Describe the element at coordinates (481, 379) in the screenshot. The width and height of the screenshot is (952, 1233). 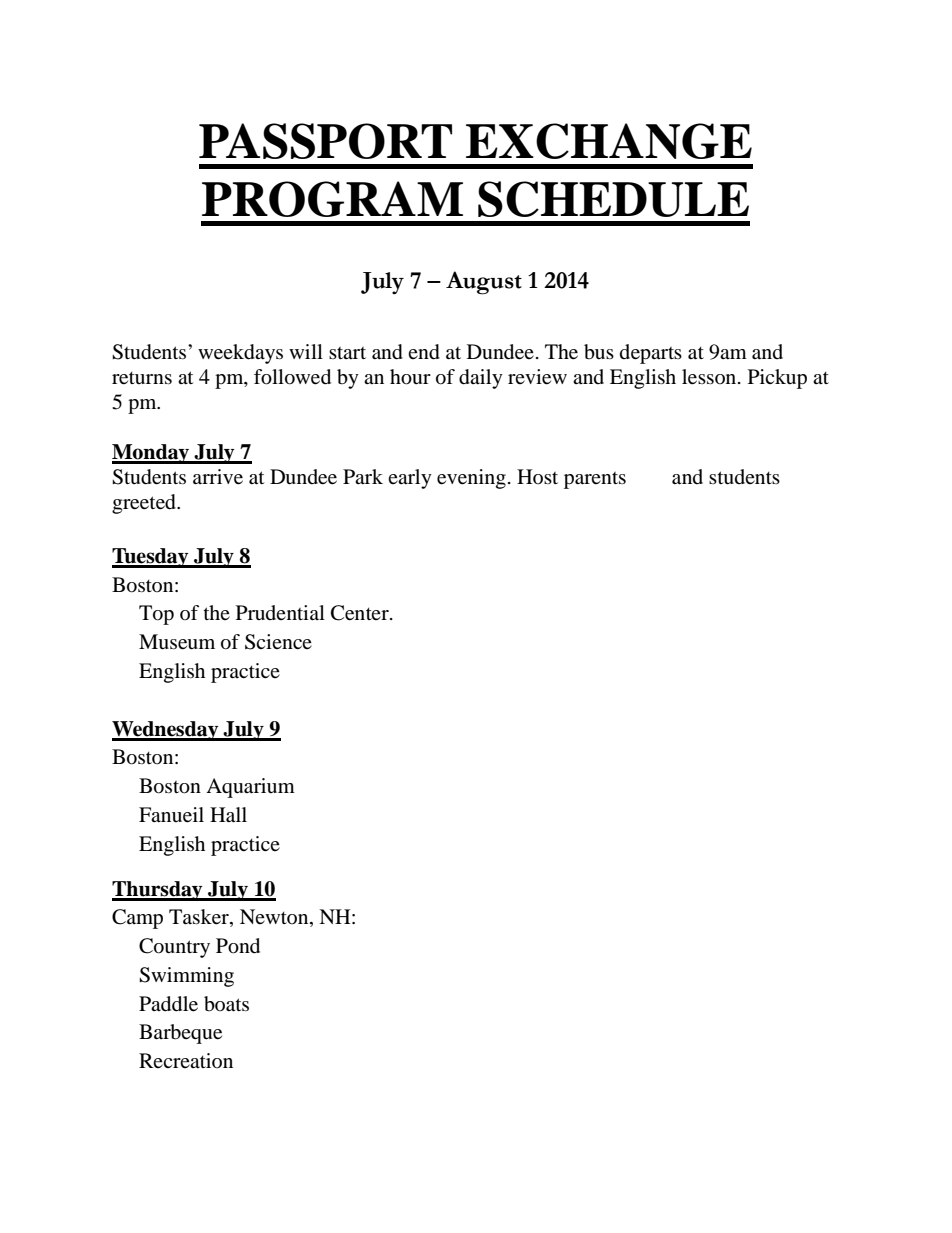
I see `daily` at that location.
